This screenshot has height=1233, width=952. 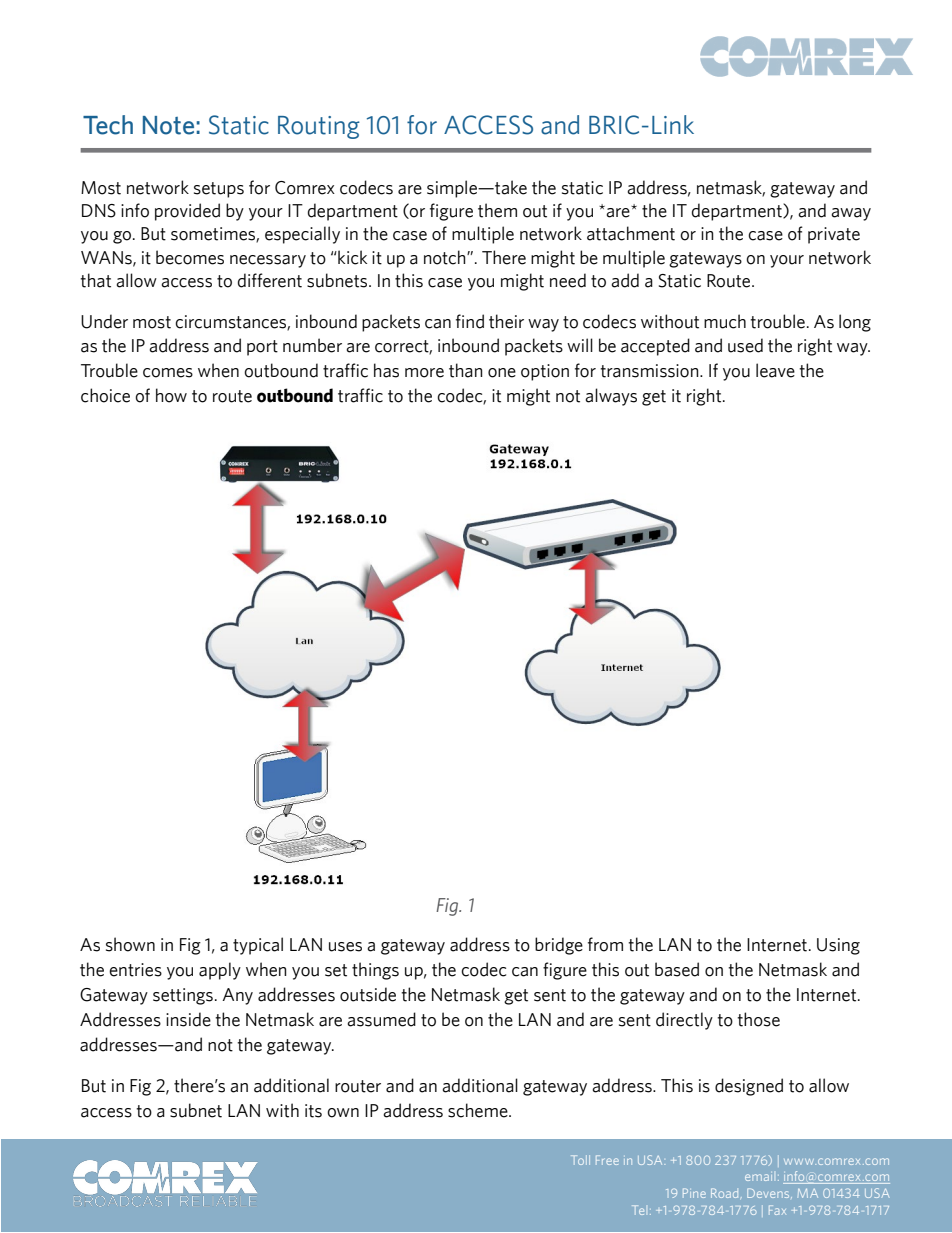 I want to click on them, so click(x=497, y=210).
